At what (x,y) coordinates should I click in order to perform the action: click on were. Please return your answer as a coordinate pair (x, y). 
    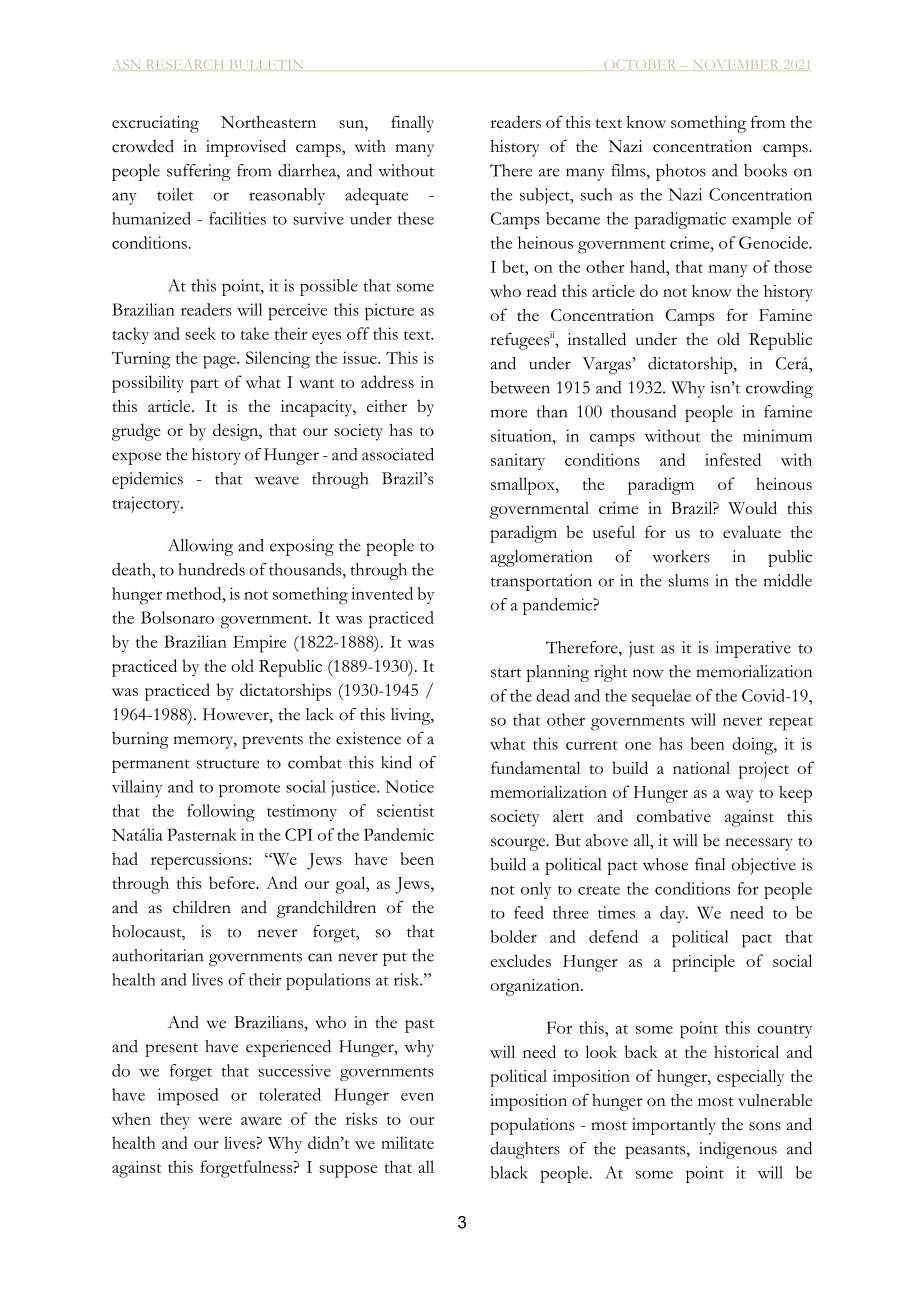
    Looking at the image, I should click on (215, 1121).
